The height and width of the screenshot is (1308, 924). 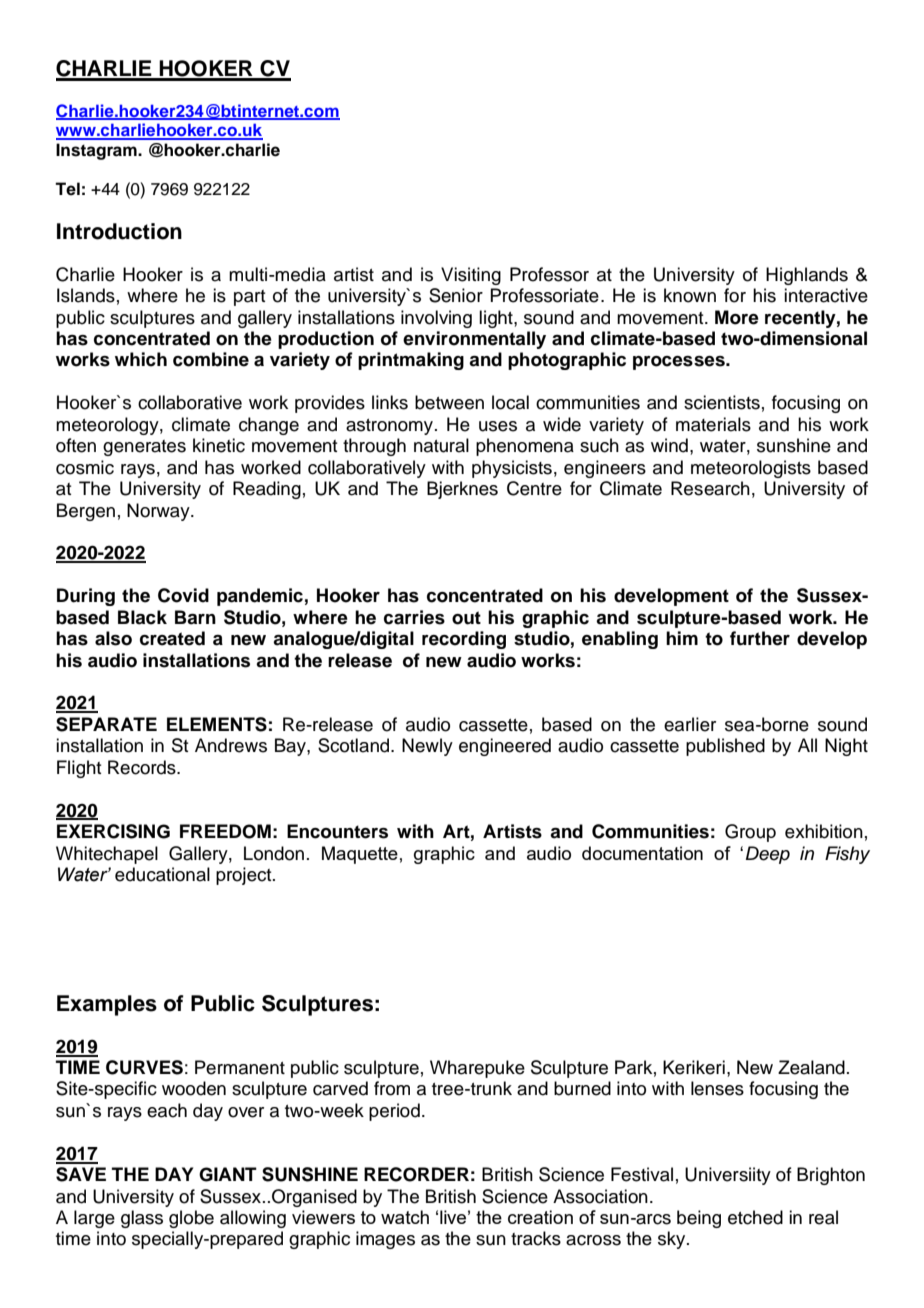 What do you see at coordinates (107, 1005) in the screenshot?
I see `Examples` at bounding box center [107, 1005].
